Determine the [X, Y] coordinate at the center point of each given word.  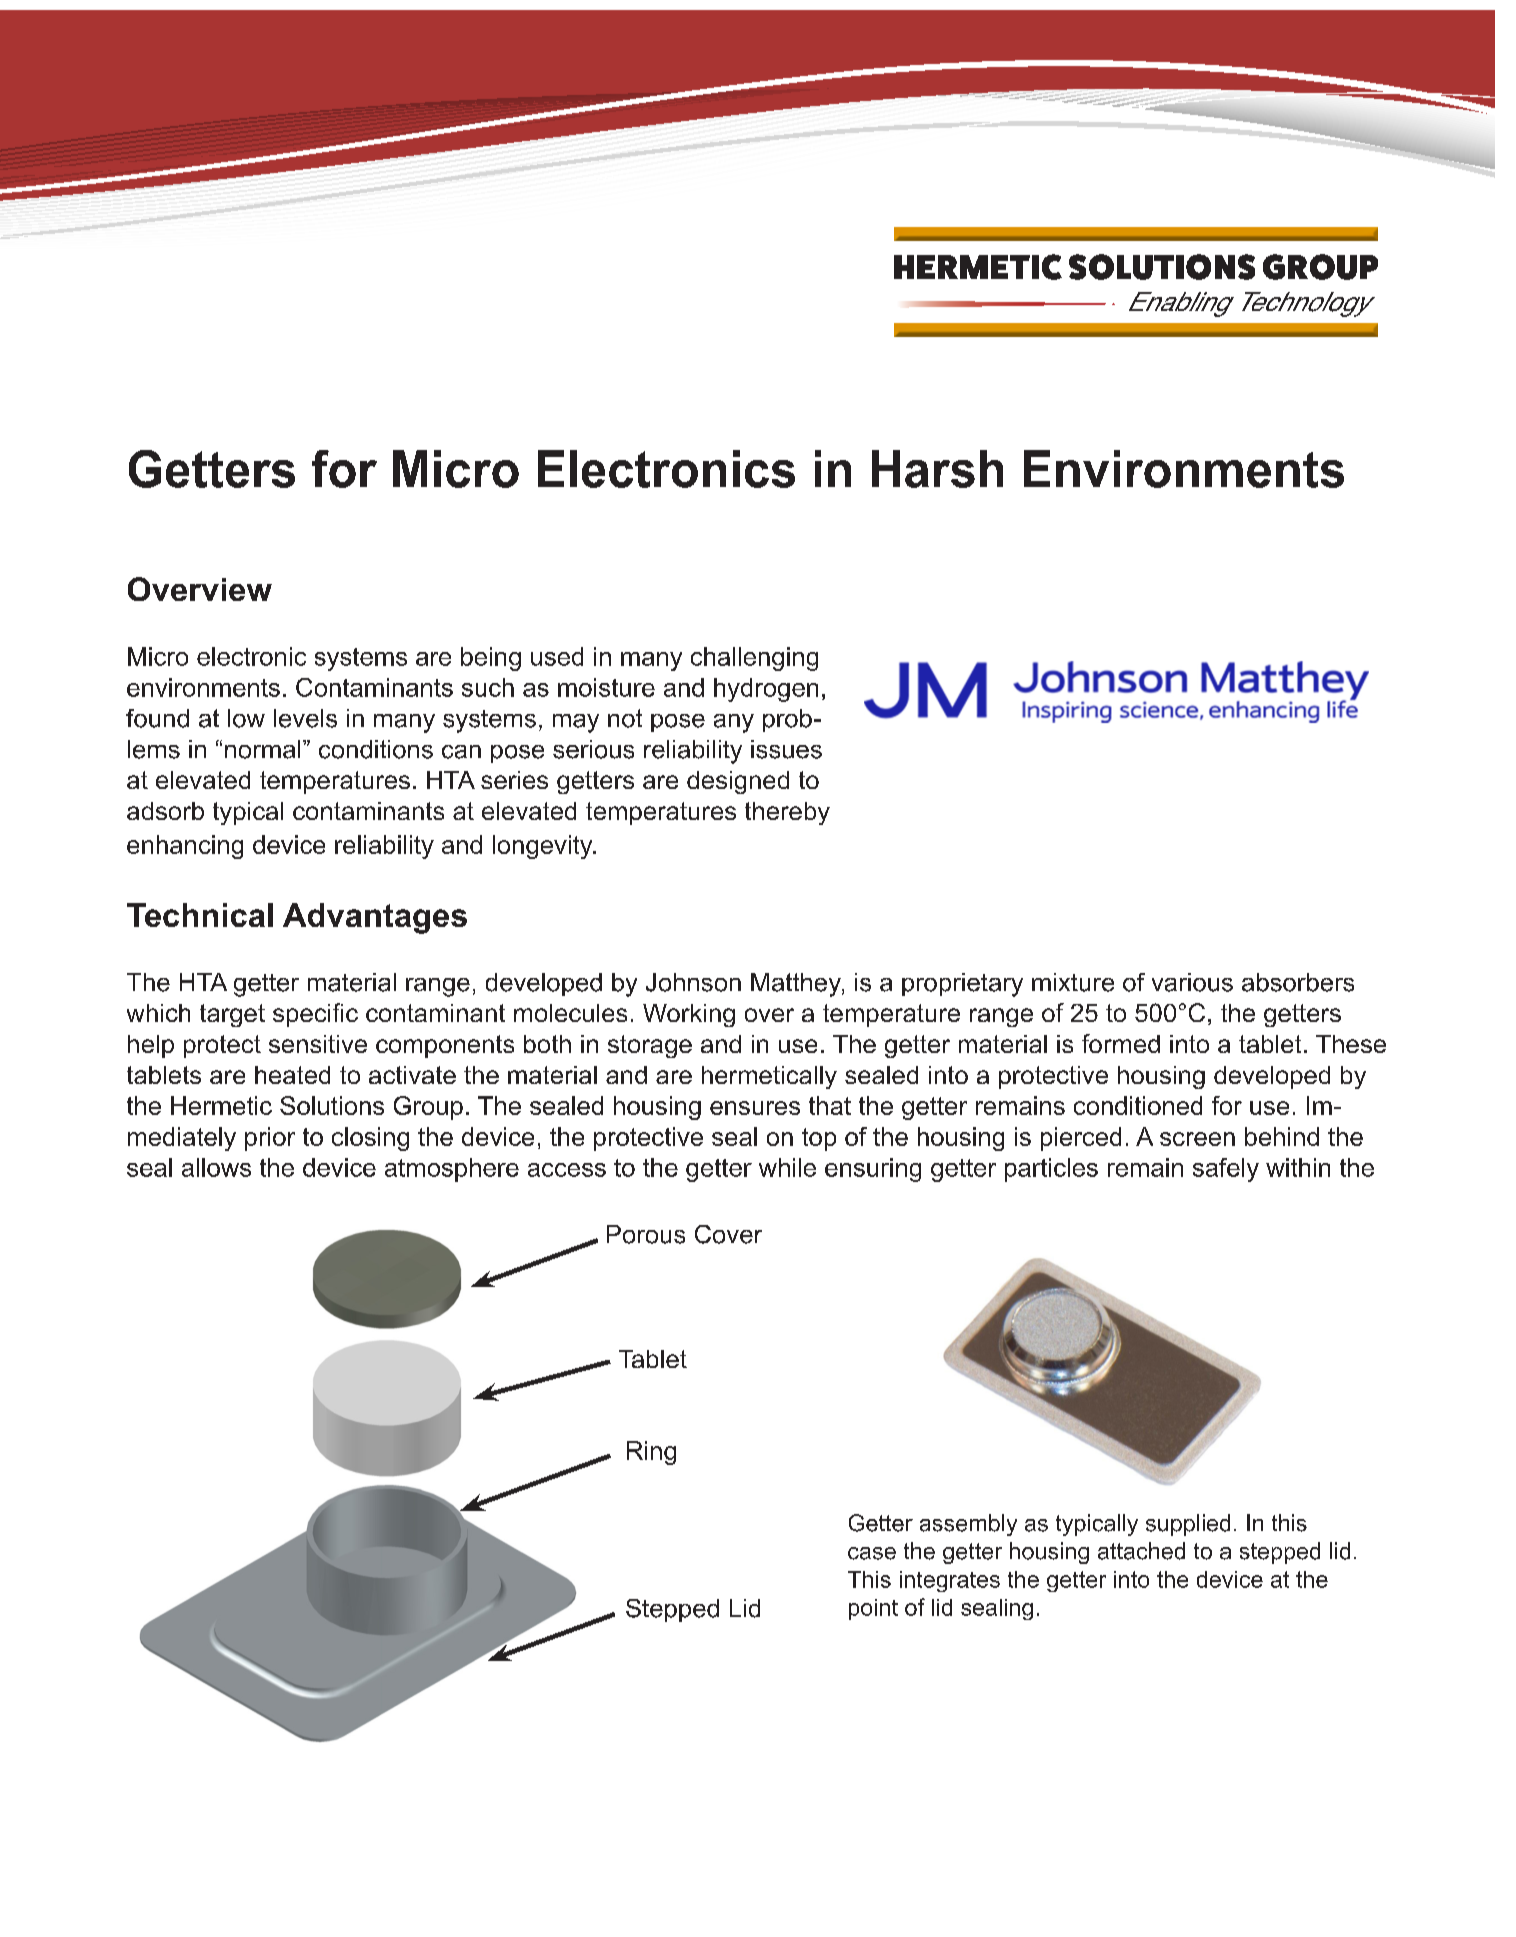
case [872, 1553]
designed [738, 782]
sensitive [318, 1044]
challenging [754, 659]
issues [786, 749]
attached [1141, 1551]
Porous [646, 1234]
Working [689, 1015]
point [873, 1609]
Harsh [937, 469]
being [491, 659]
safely [1226, 1170]
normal [262, 749]
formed [1121, 1043]
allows [216, 1167]
